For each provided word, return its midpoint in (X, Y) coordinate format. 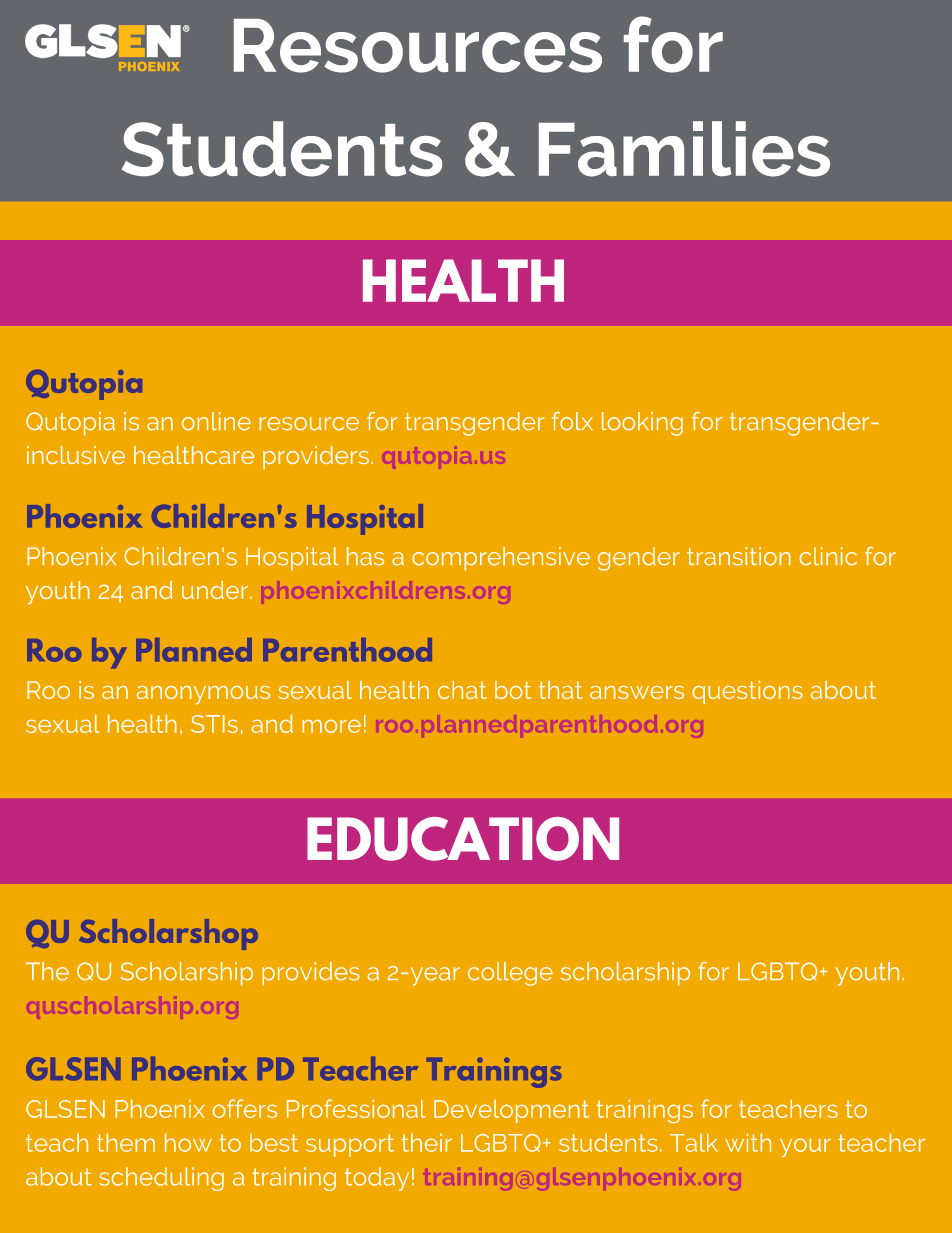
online (216, 421)
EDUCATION (463, 839)
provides (311, 974)
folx (572, 421)
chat (462, 690)
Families (684, 149)
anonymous (203, 695)
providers (316, 457)
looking (642, 424)
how (188, 1142)
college (510, 974)
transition (739, 556)
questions (747, 692)
